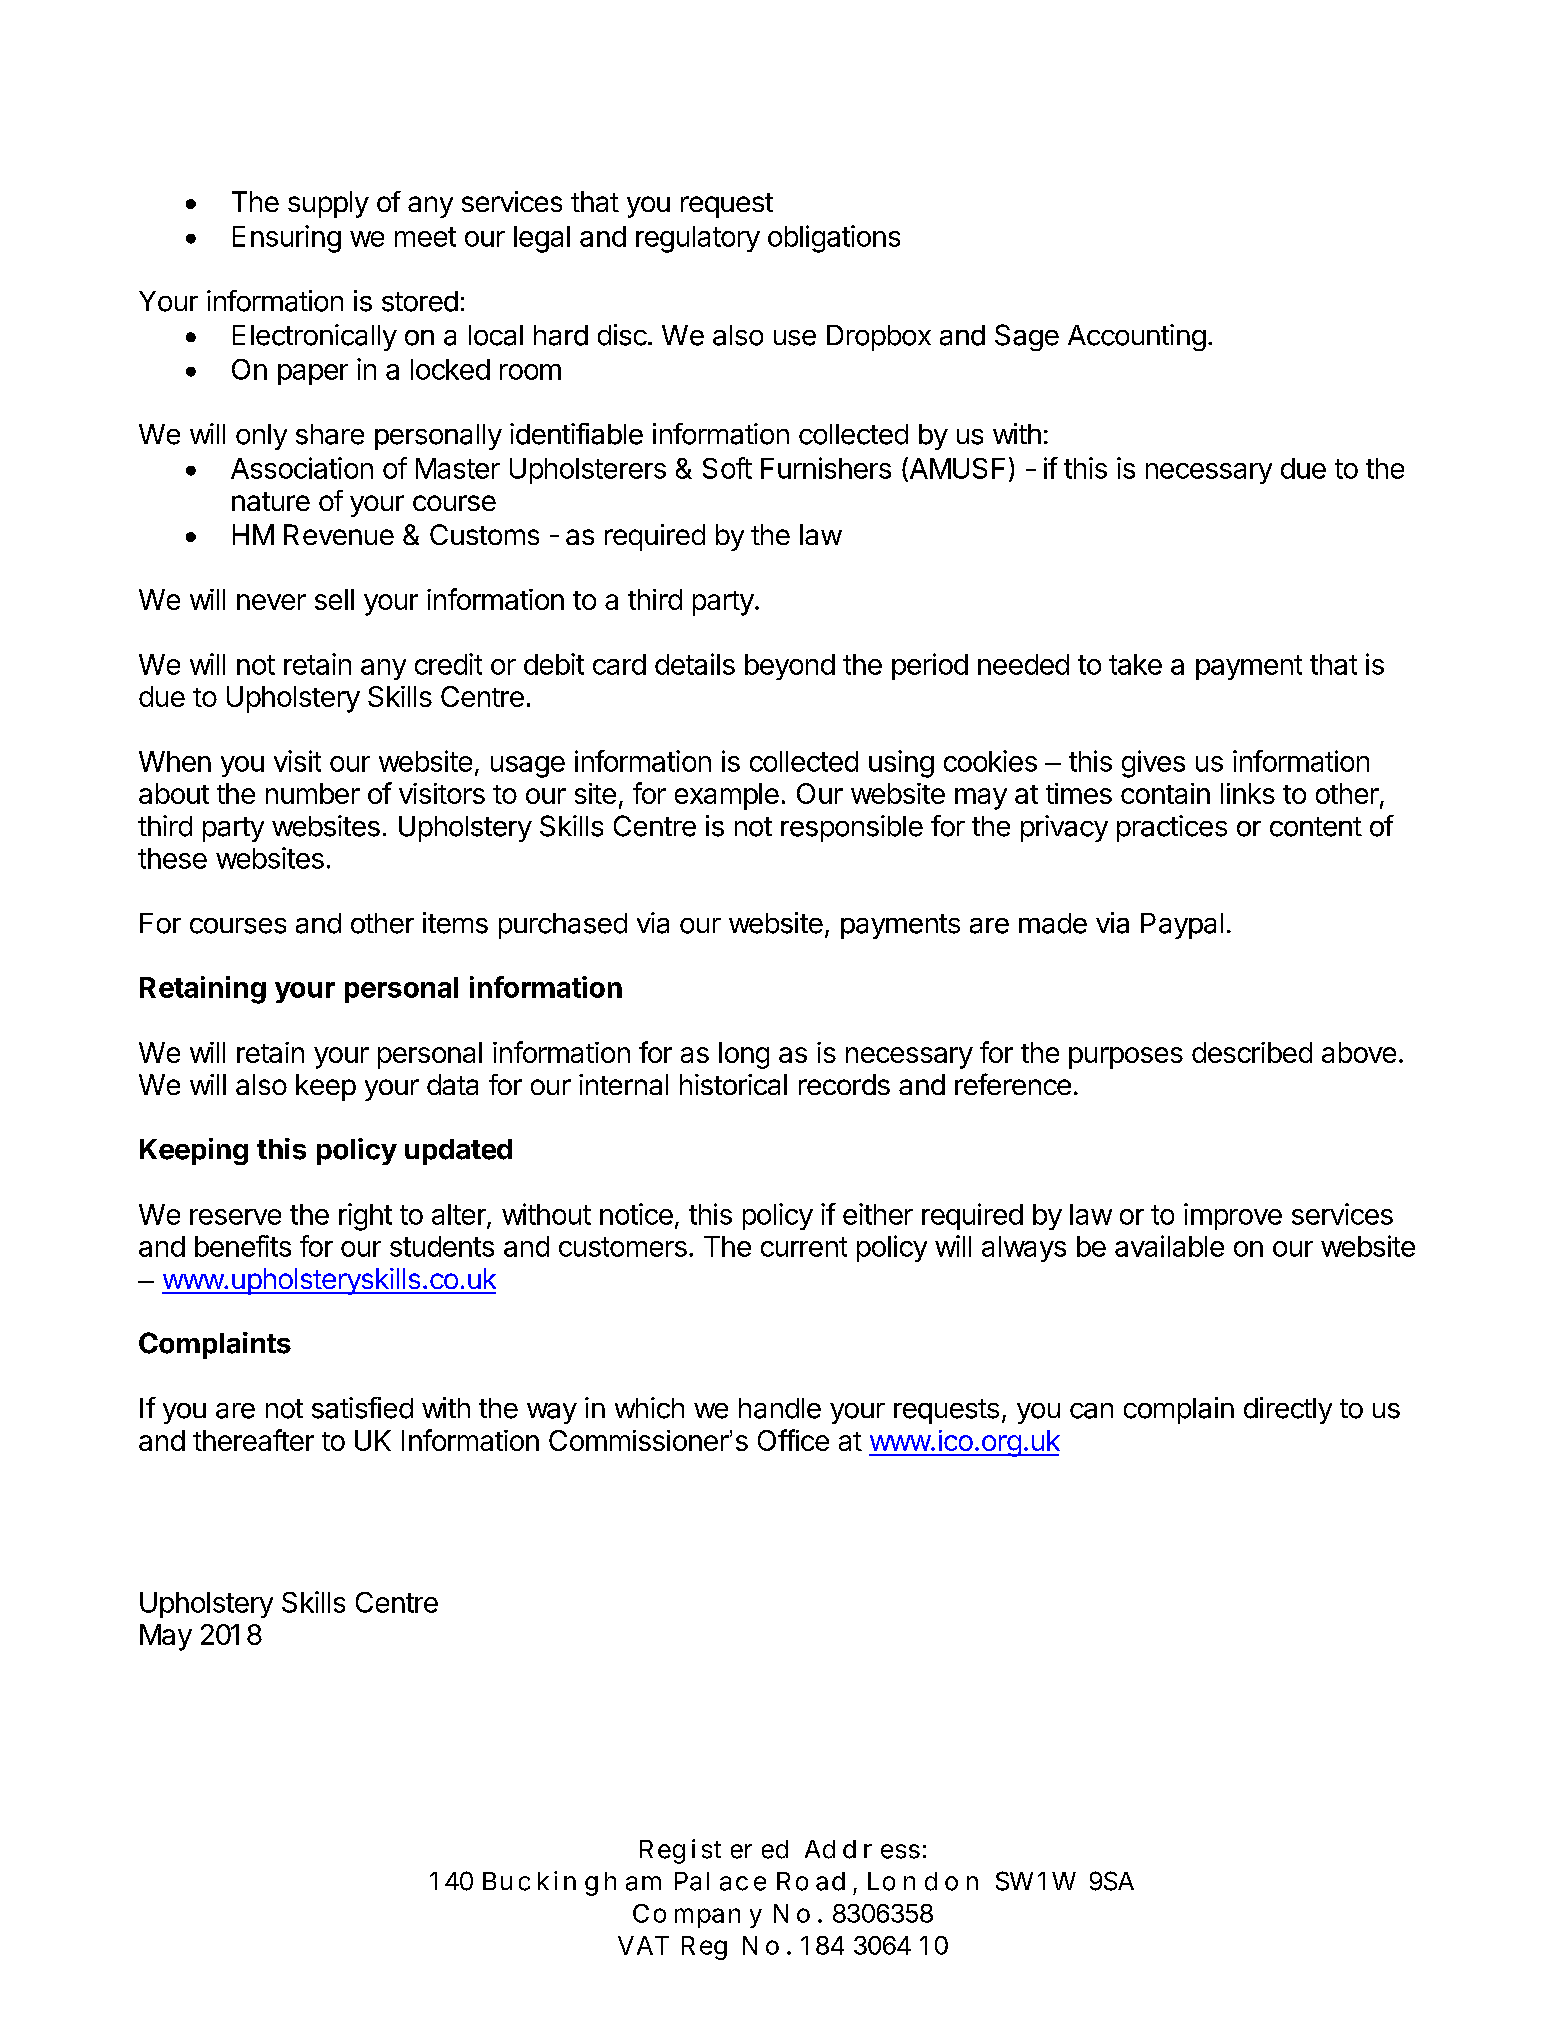 This image has height=2025, width=1565. I want to click on Accounting, so click(1137, 337).
